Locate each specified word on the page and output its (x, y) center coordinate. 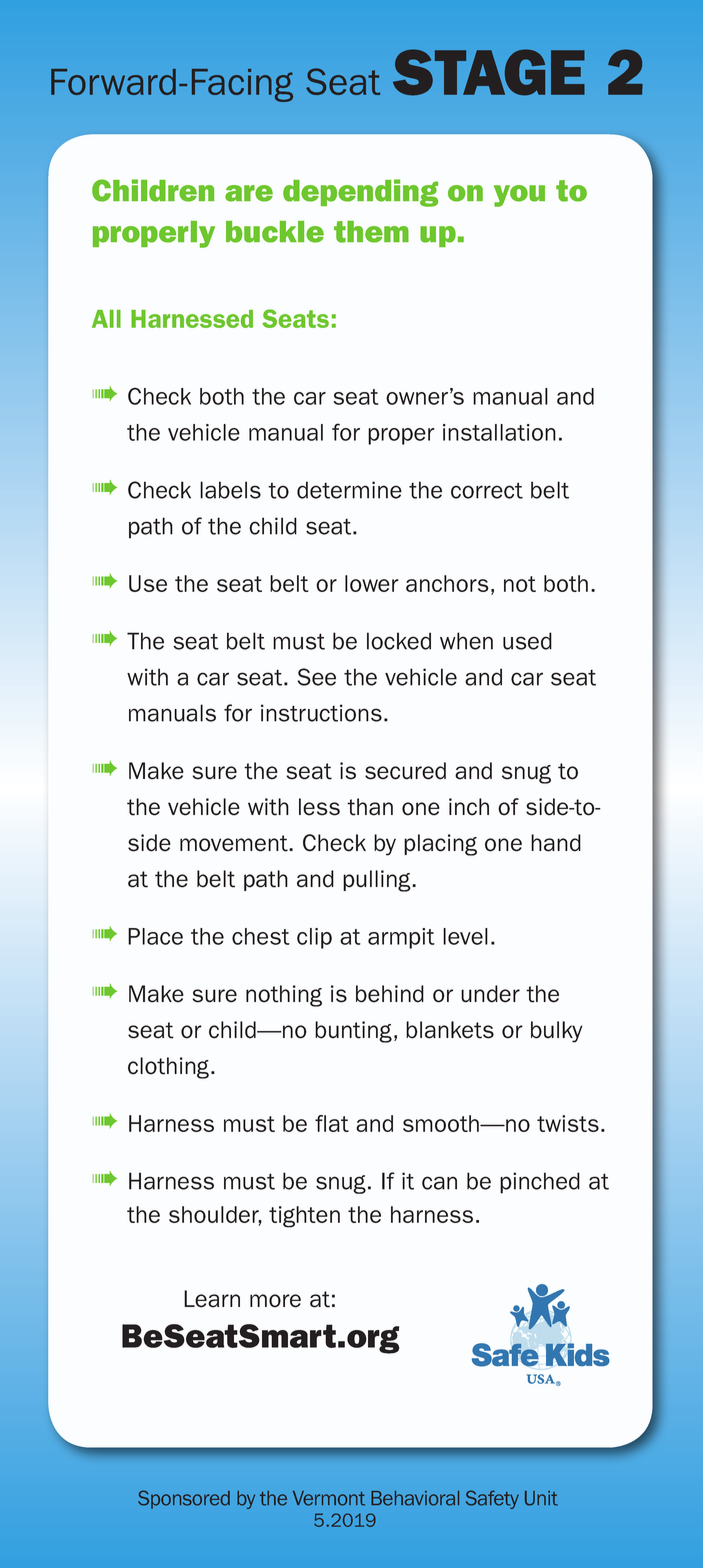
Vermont (329, 1498)
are (249, 193)
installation (499, 432)
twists (568, 1123)
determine (349, 490)
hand (556, 843)
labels (230, 490)
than (370, 807)
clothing (168, 1068)
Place (155, 936)
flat (332, 1123)
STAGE (489, 72)
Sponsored (184, 1499)
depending (360, 193)
